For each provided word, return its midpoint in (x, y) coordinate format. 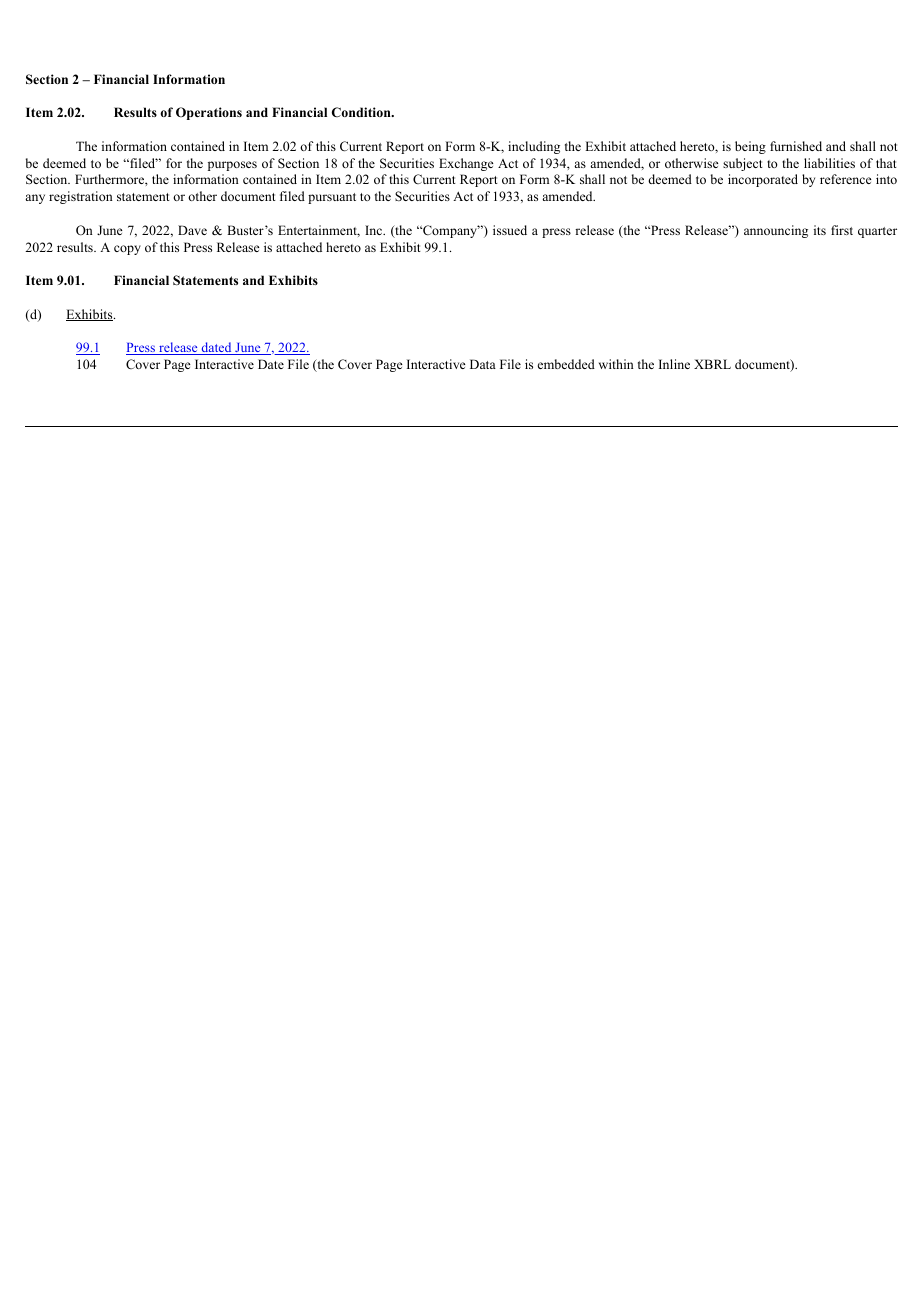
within (616, 364)
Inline (674, 364)
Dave (192, 230)
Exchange (466, 164)
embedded (566, 364)
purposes (232, 166)
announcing (776, 231)
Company (450, 231)
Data (483, 364)
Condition (362, 112)
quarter (877, 232)
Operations (209, 113)
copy (127, 250)
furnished (796, 146)
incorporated (763, 180)
